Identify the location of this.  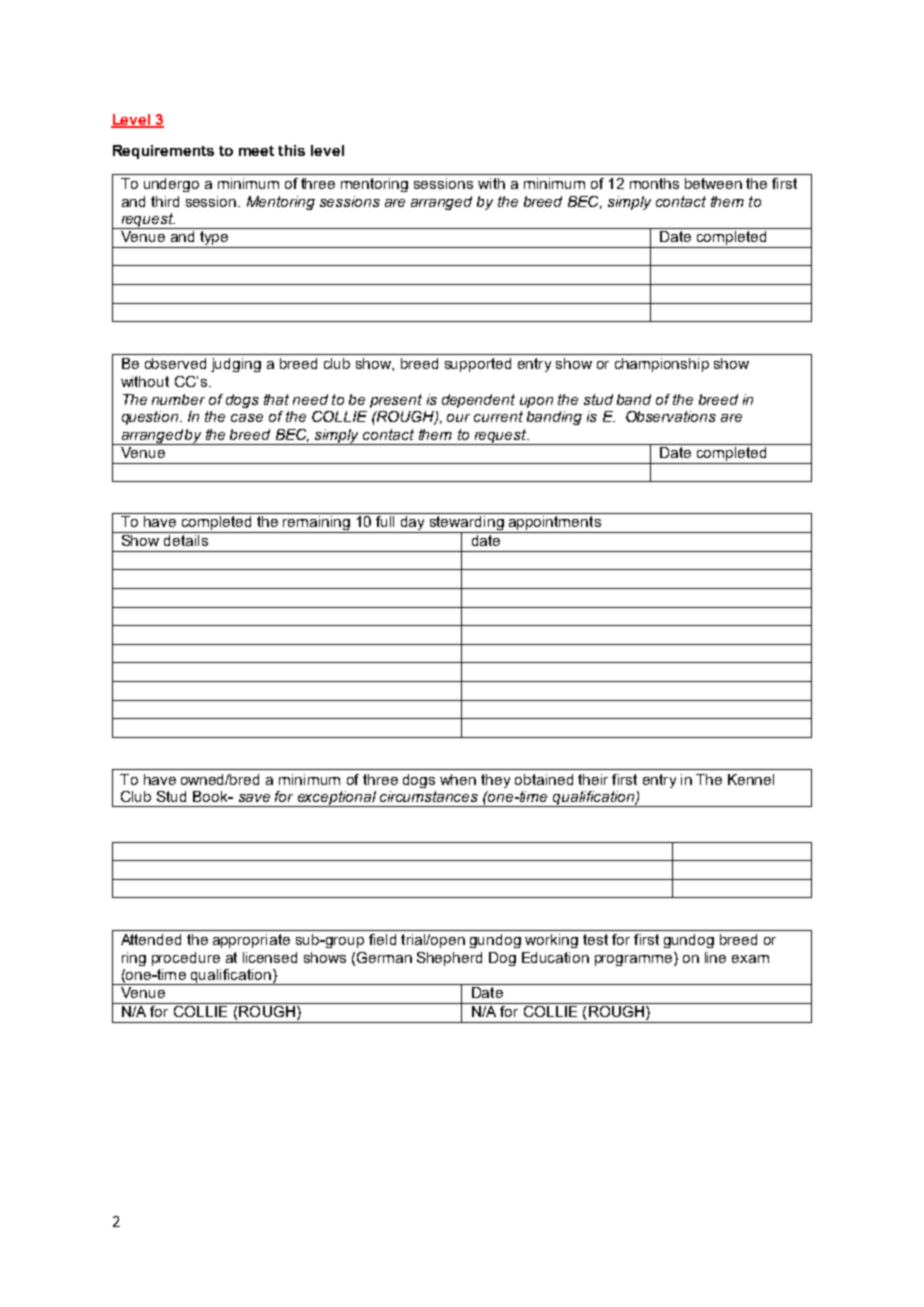
(291, 150).
